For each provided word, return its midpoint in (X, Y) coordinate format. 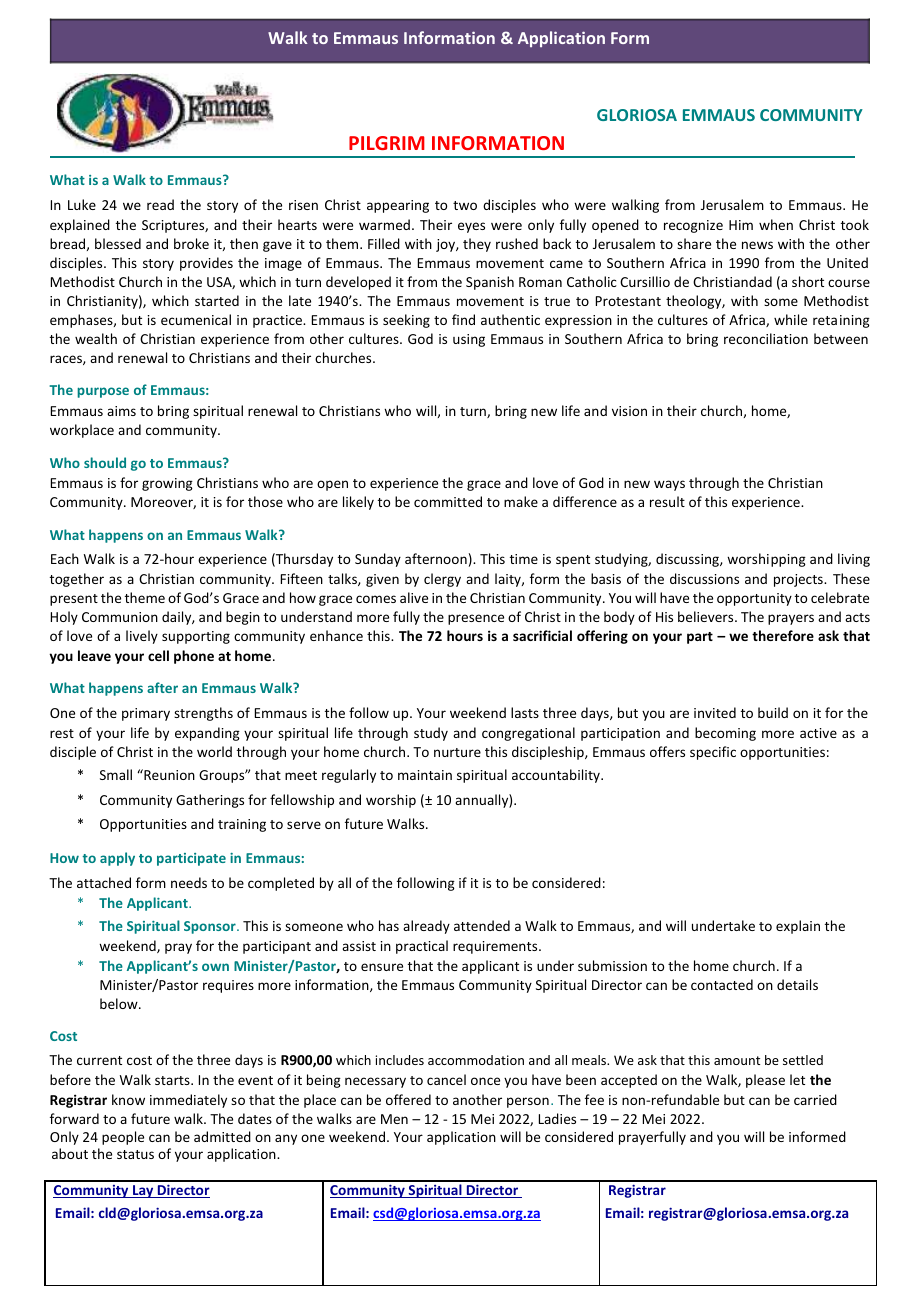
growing (167, 484)
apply (117, 859)
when (776, 224)
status (135, 1154)
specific (713, 753)
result (667, 501)
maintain (425, 775)
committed (448, 501)
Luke (82, 204)
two (465, 205)
